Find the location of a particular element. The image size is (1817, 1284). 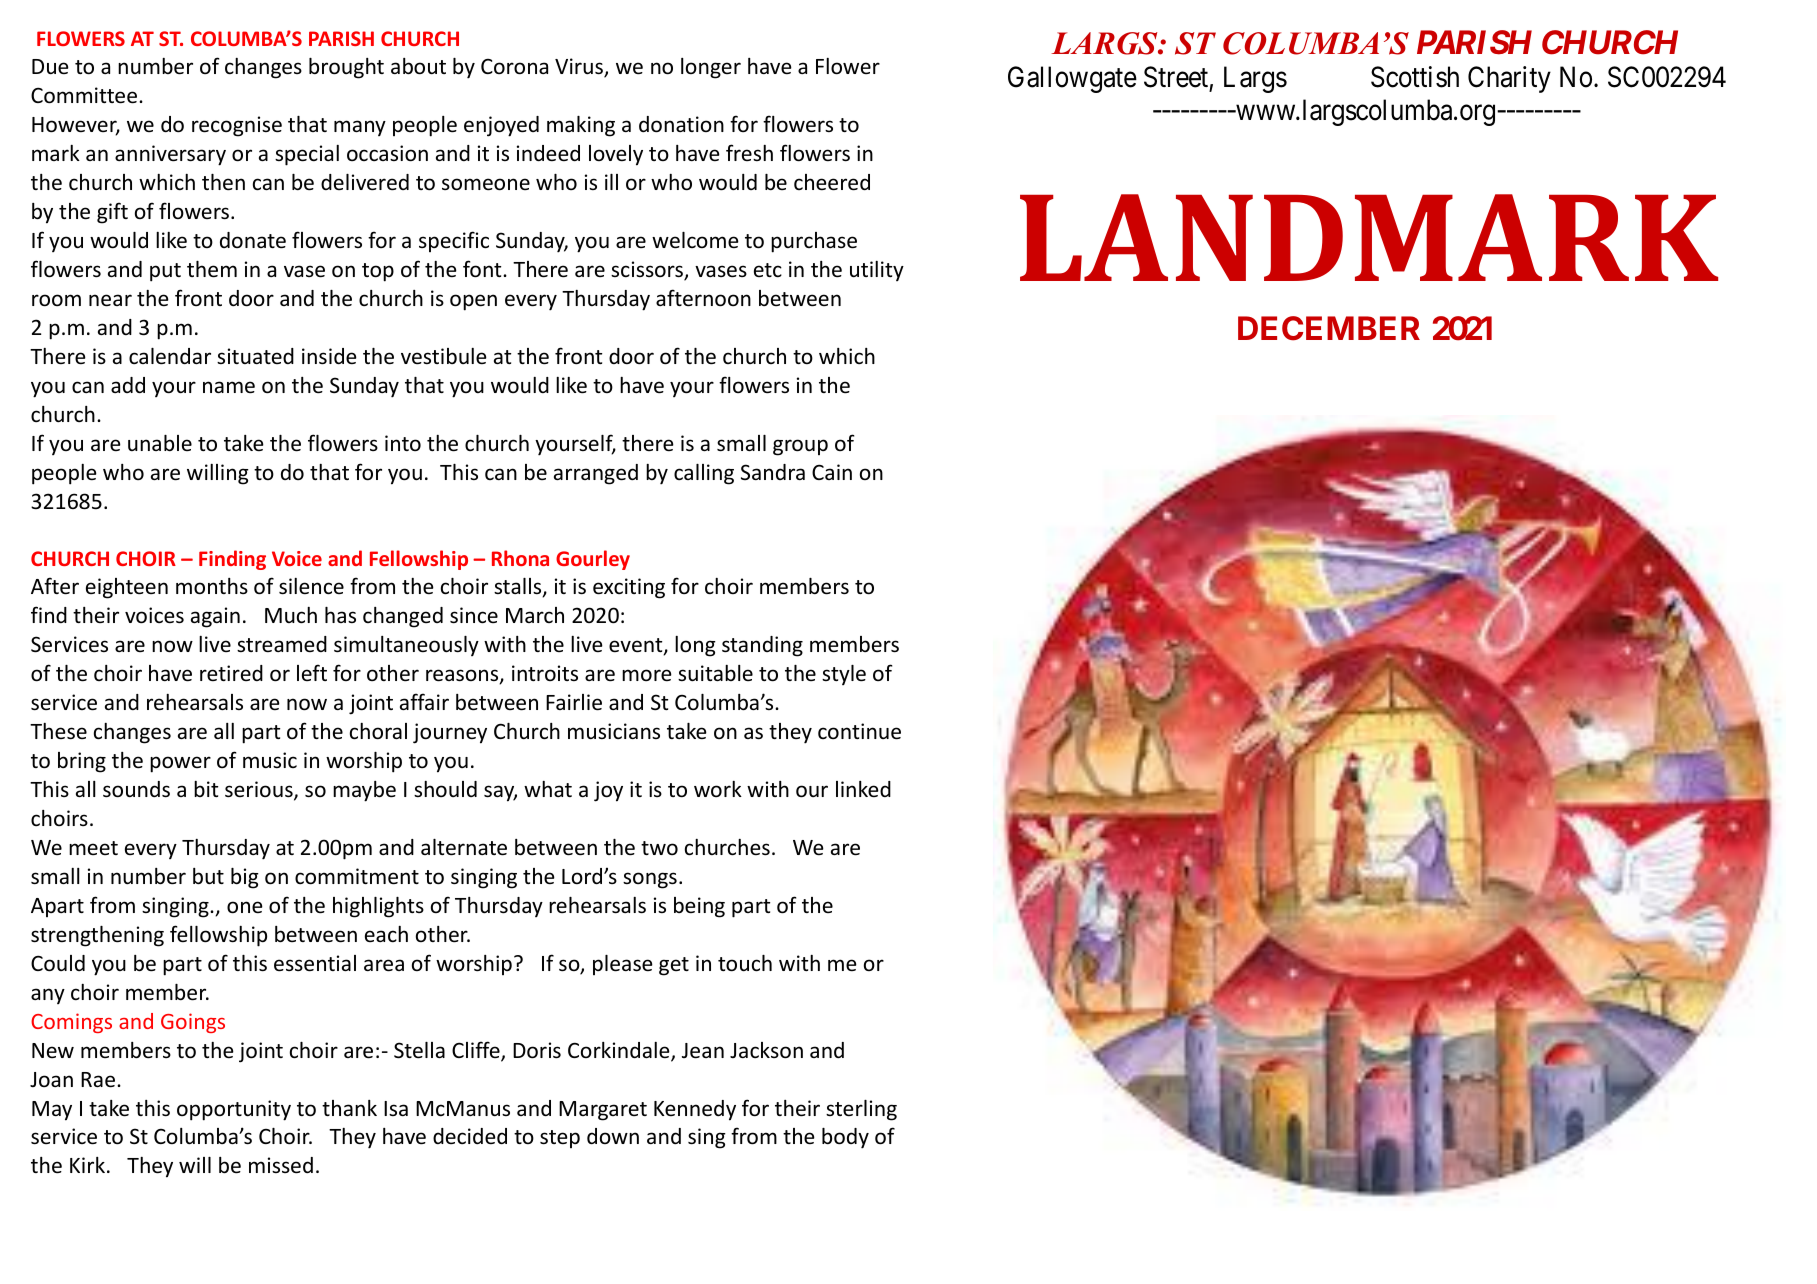

recognise is located at coordinates (237, 126).
